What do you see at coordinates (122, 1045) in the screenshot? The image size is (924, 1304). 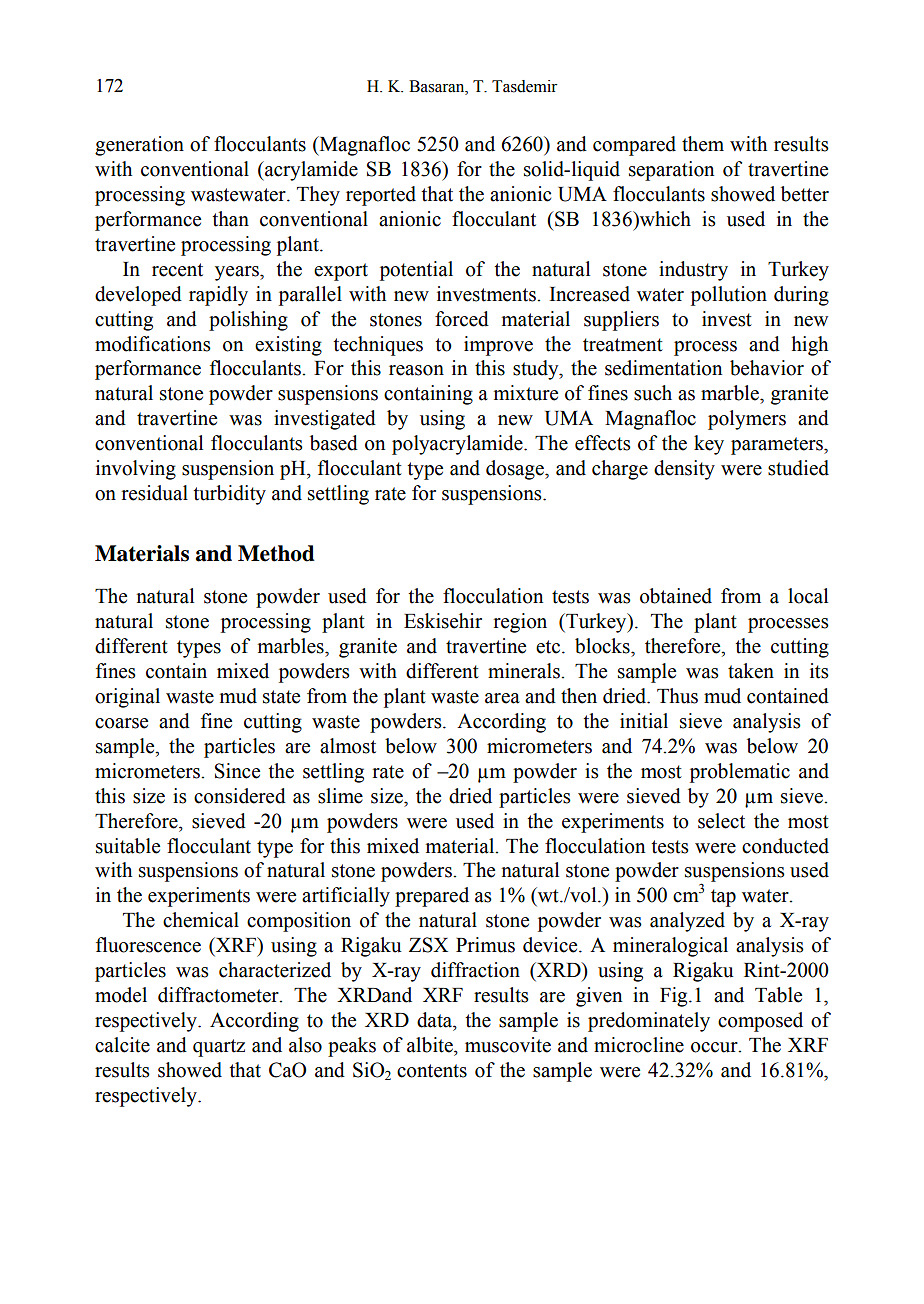 I see `calcite` at bounding box center [122, 1045].
